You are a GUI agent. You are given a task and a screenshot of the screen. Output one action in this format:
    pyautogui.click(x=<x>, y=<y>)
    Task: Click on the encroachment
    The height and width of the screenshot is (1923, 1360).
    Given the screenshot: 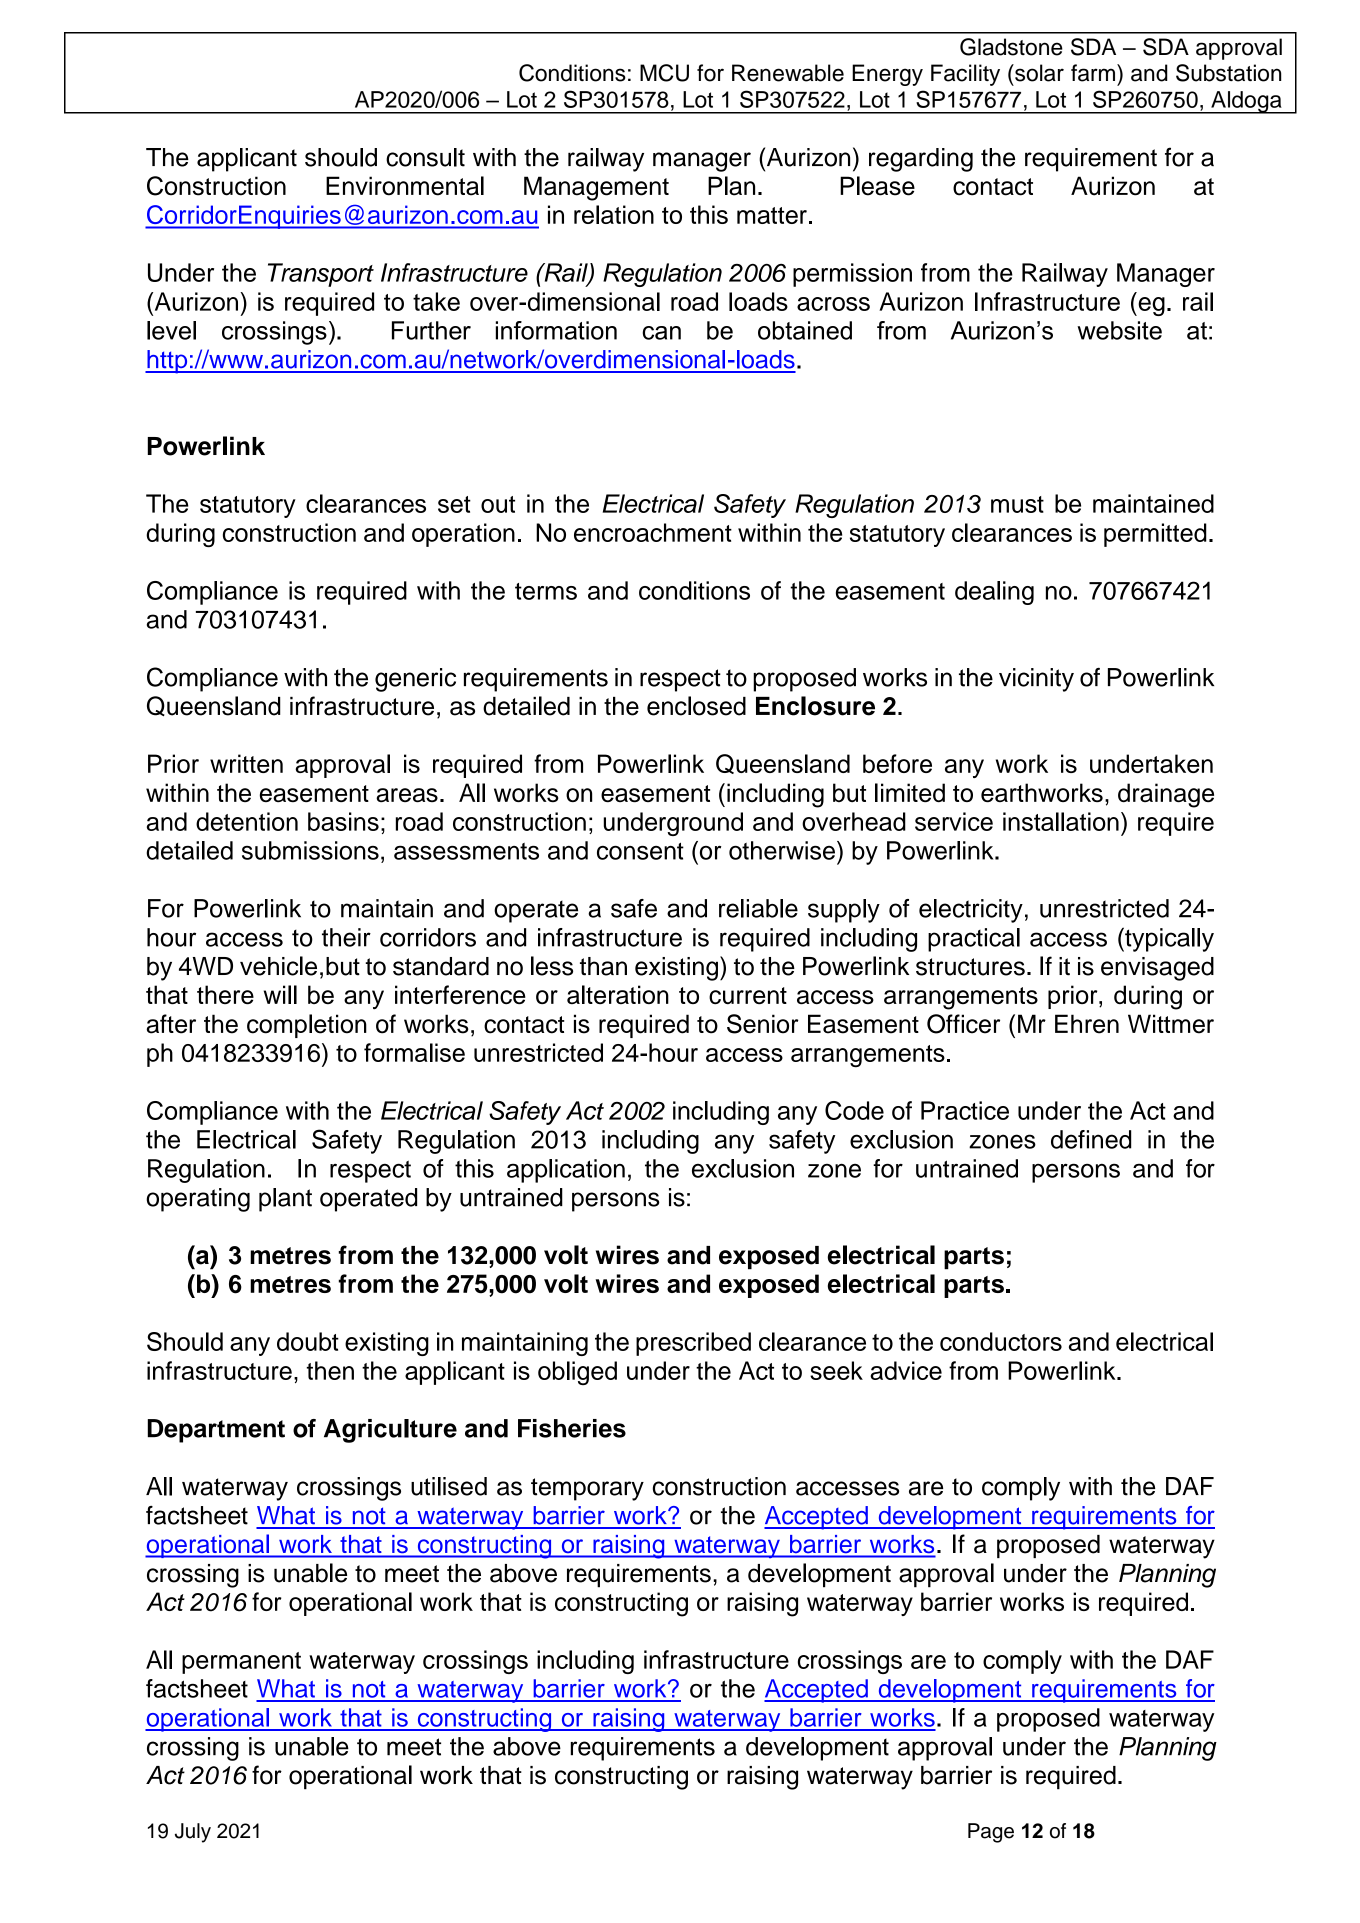 What is the action you would take?
    pyautogui.click(x=653, y=532)
